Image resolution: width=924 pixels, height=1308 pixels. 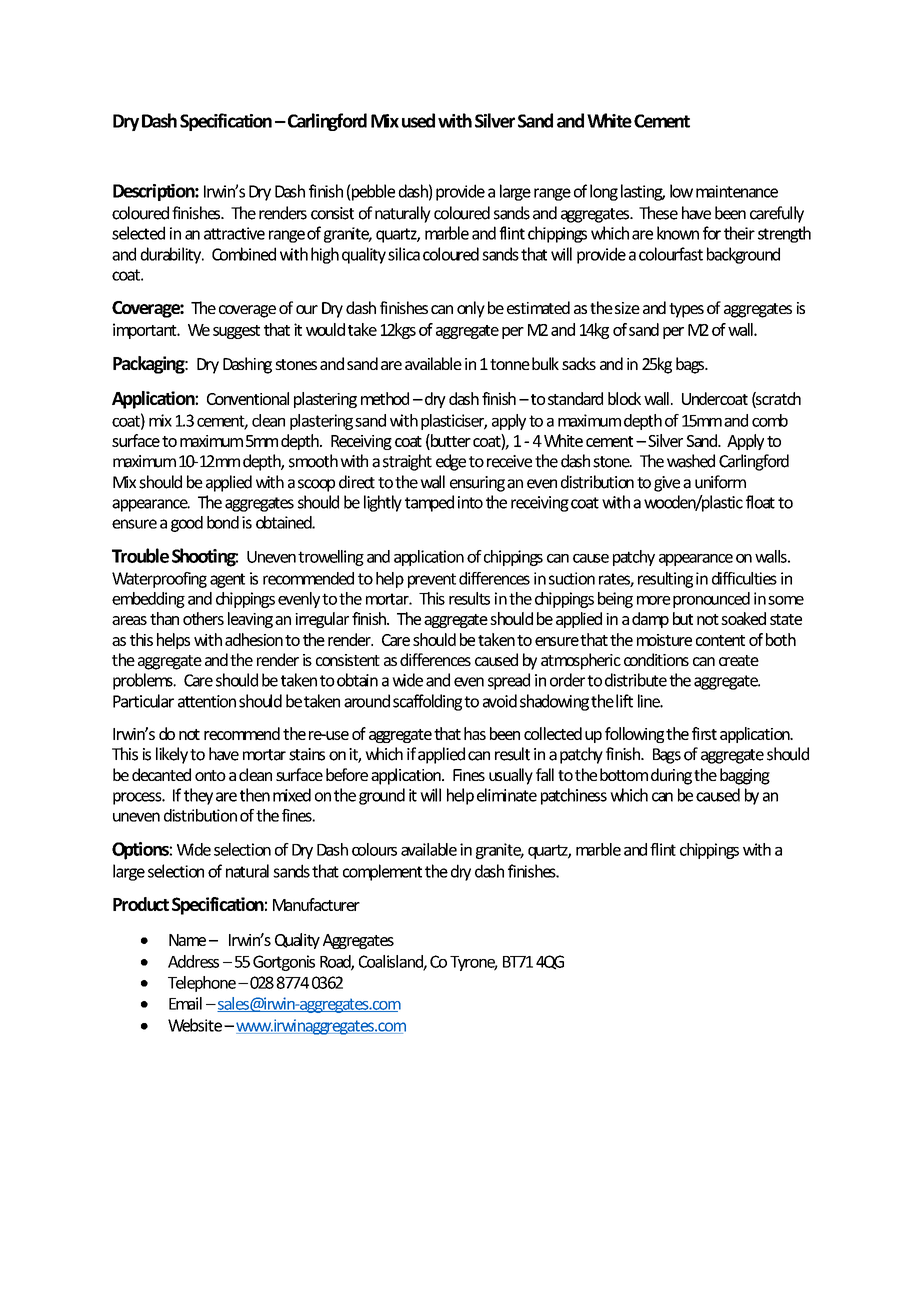 I want to click on likely, so click(x=172, y=755).
